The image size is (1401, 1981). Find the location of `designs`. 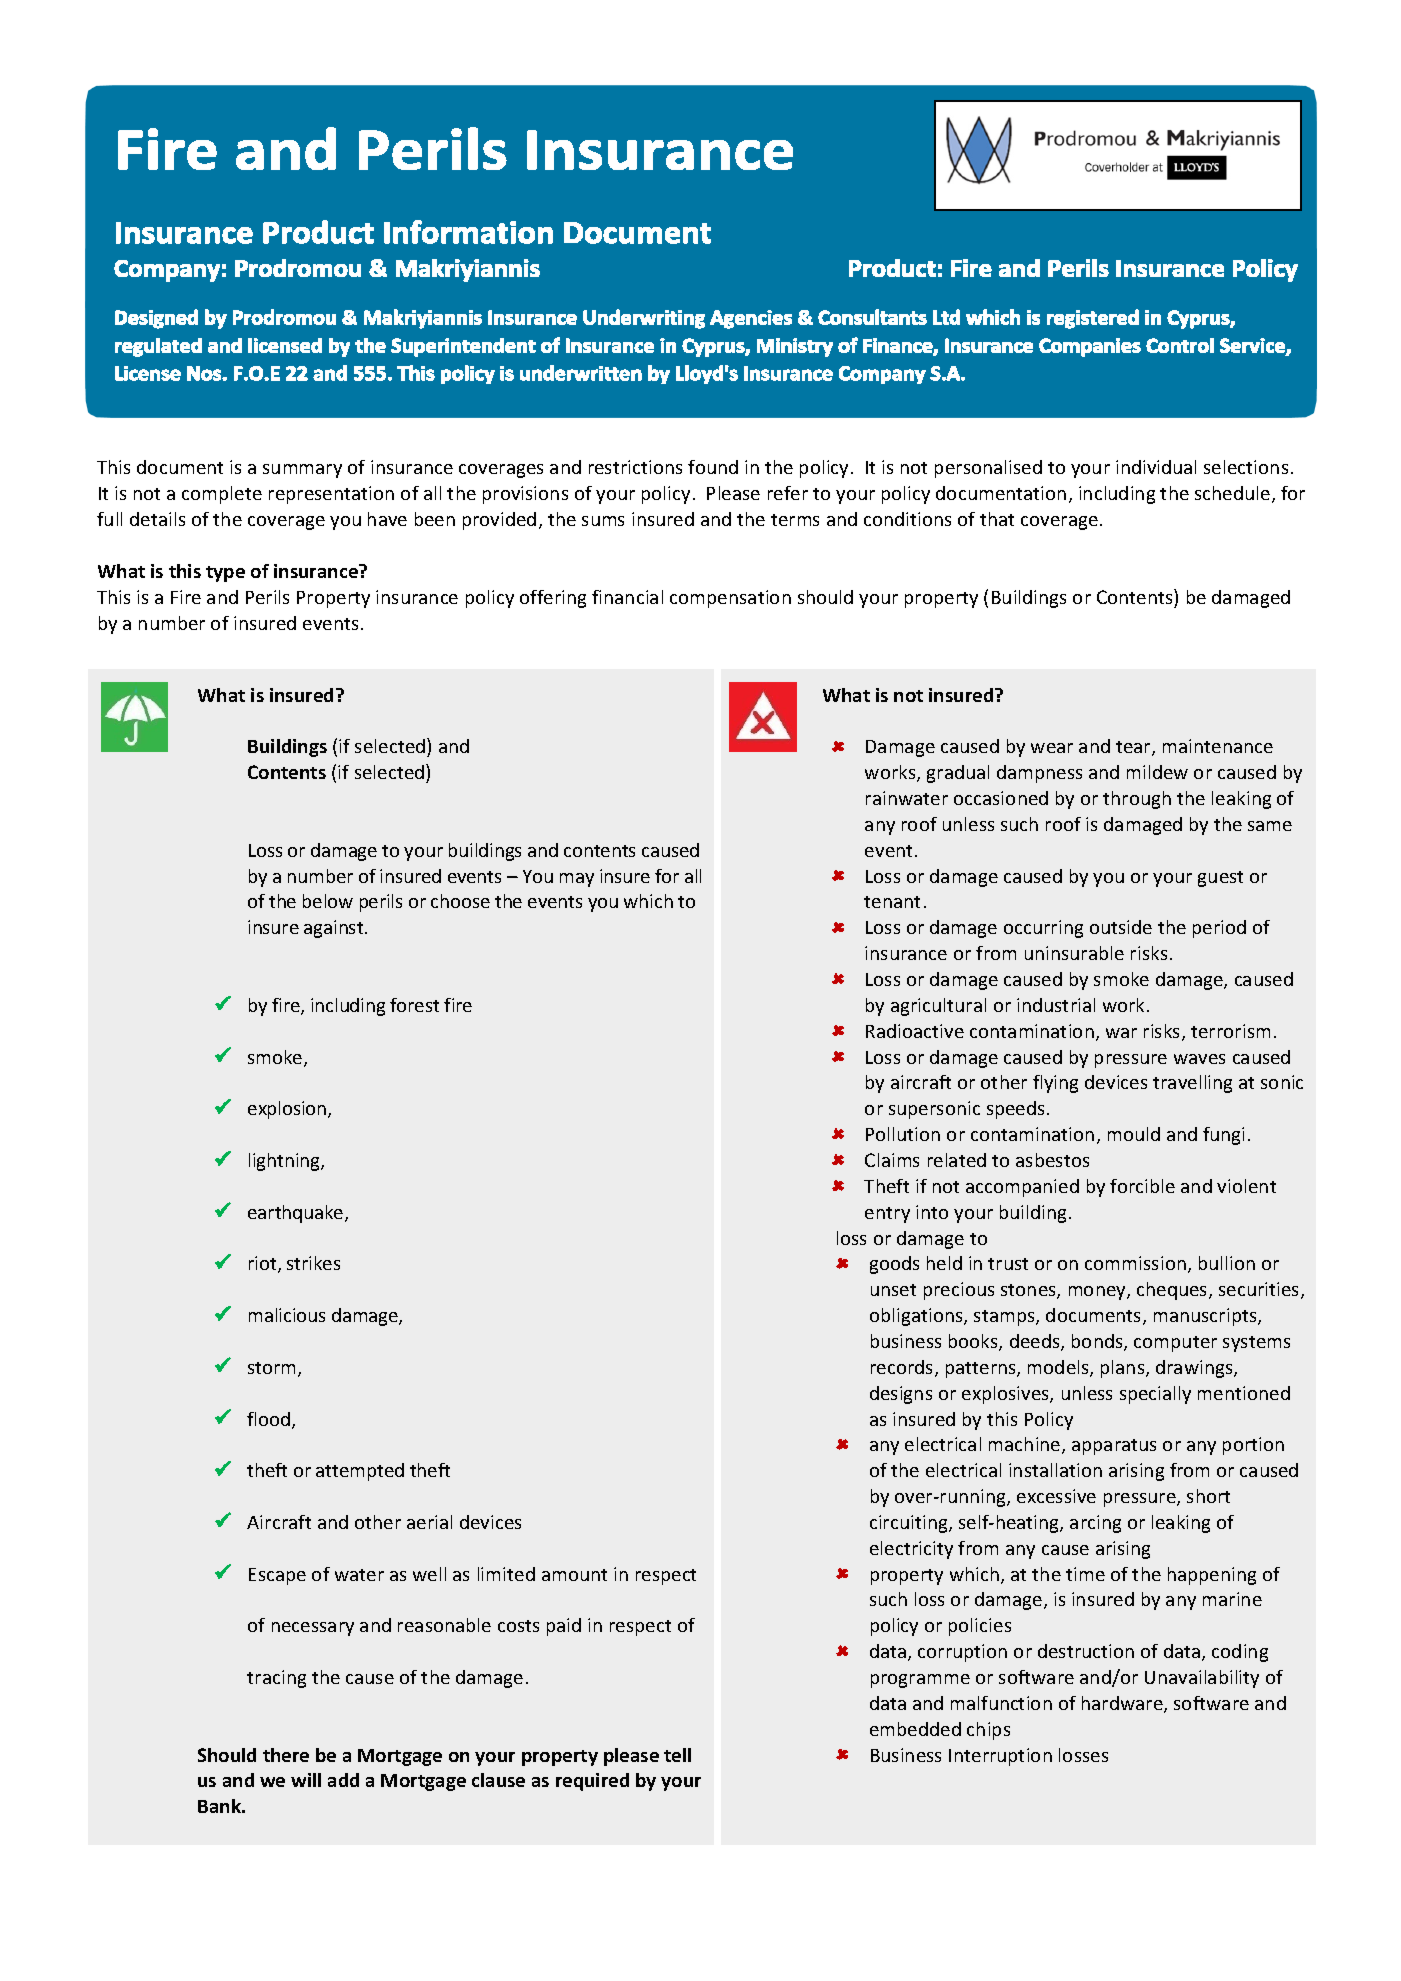

designs is located at coordinates (901, 1395).
